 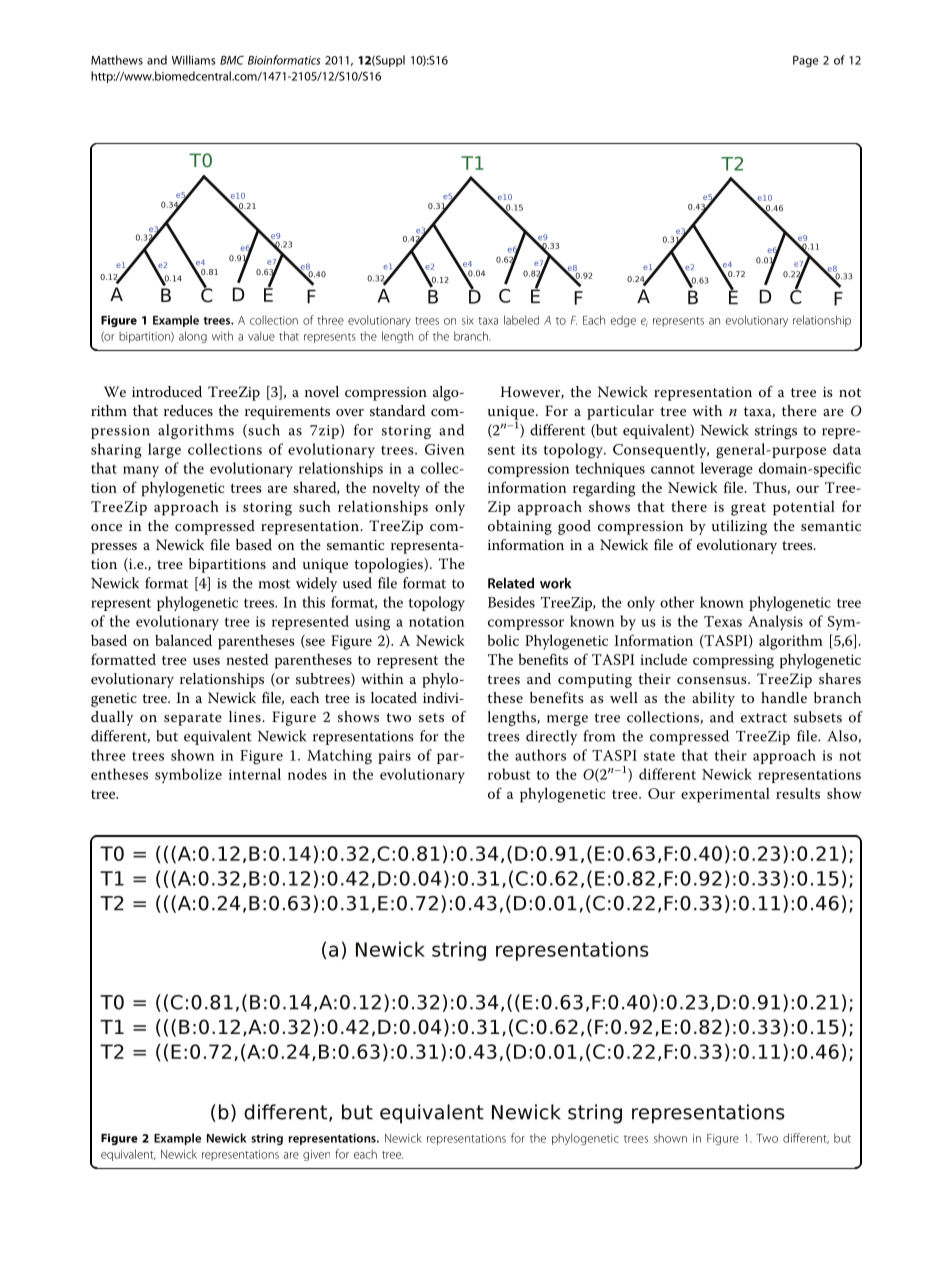 I want to click on Williams, so click(x=193, y=60).
